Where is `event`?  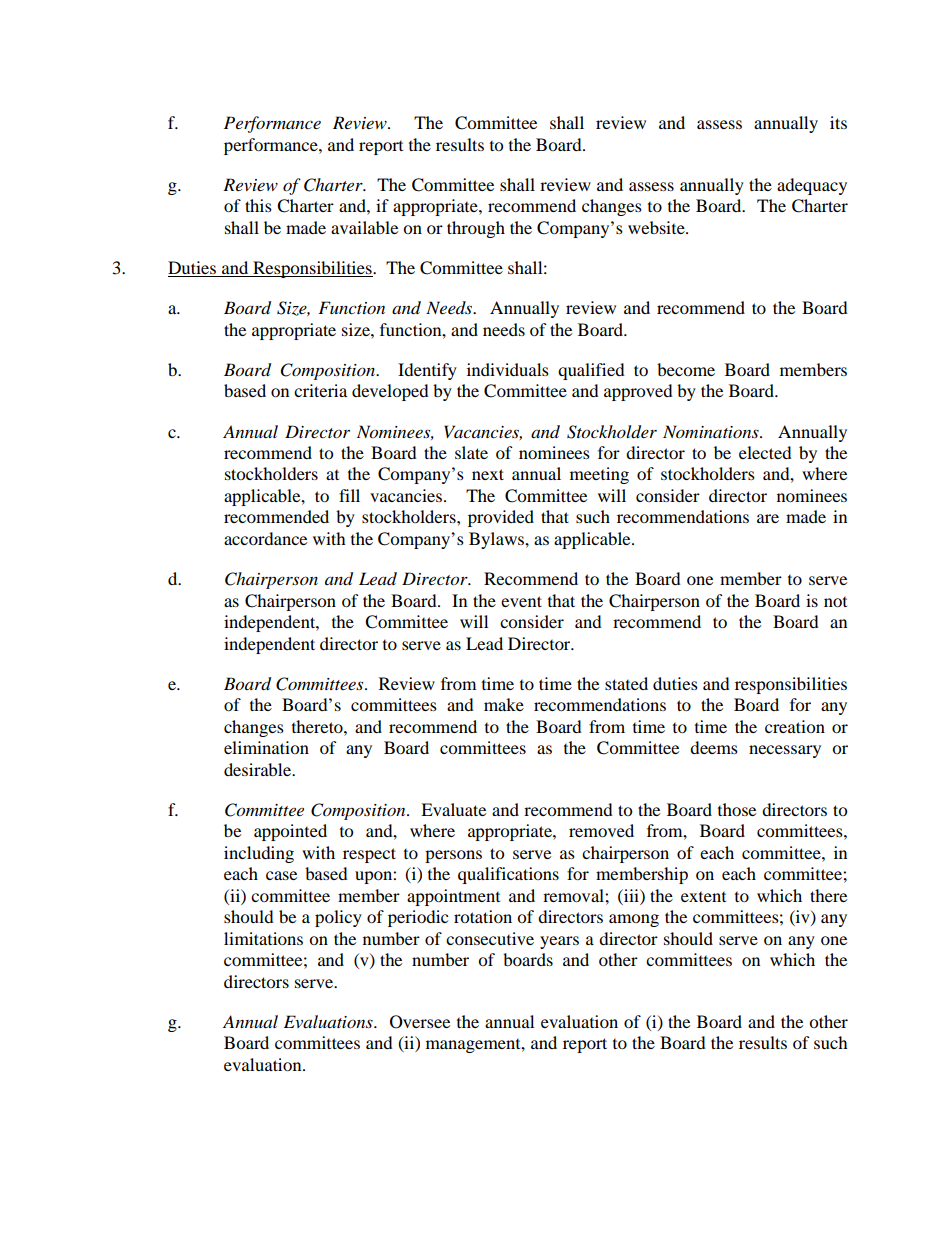
event is located at coordinates (521, 601).
